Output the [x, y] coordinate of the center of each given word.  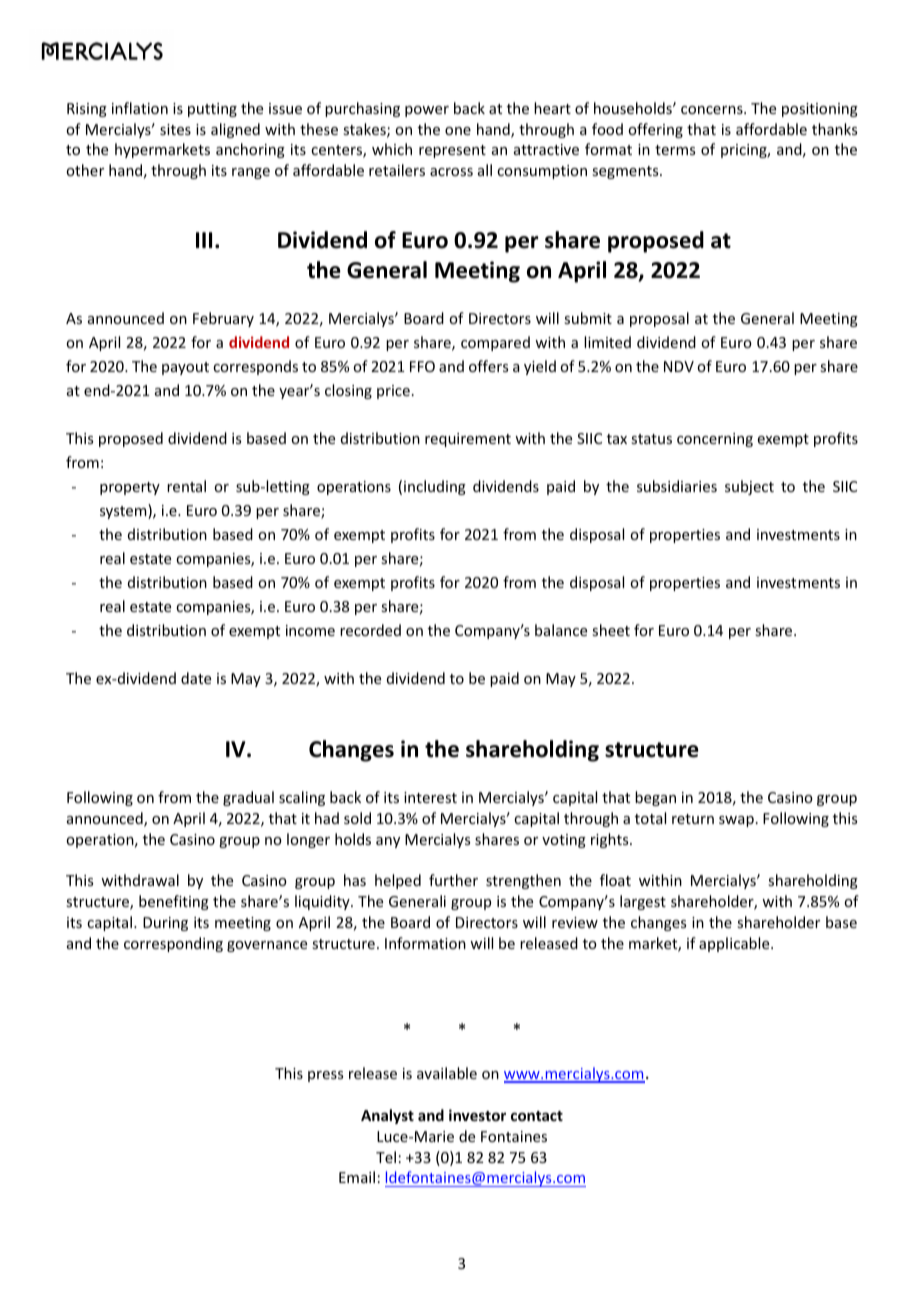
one [458, 131]
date [196, 678]
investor [477, 1115]
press [325, 1076]
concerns [713, 110]
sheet [611, 630]
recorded [370, 630]
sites [175, 129]
